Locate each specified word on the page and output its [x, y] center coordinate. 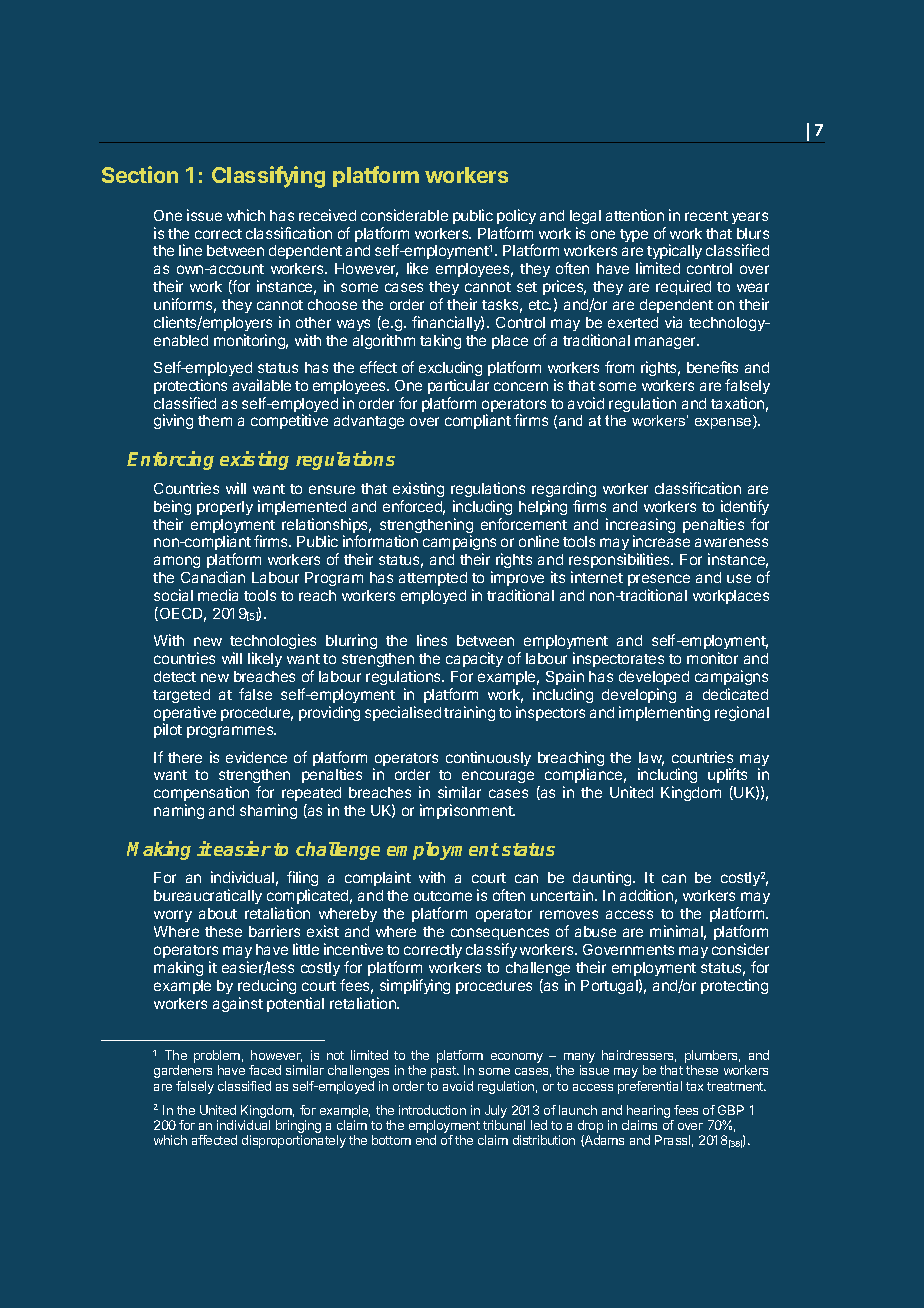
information [380, 541]
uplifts [727, 777]
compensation [201, 793]
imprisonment [467, 811]
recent [706, 216]
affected [214, 1140]
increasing [640, 527]
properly [225, 508]
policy [516, 216]
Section [140, 174]
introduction [432, 1110]
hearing [649, 1113]
